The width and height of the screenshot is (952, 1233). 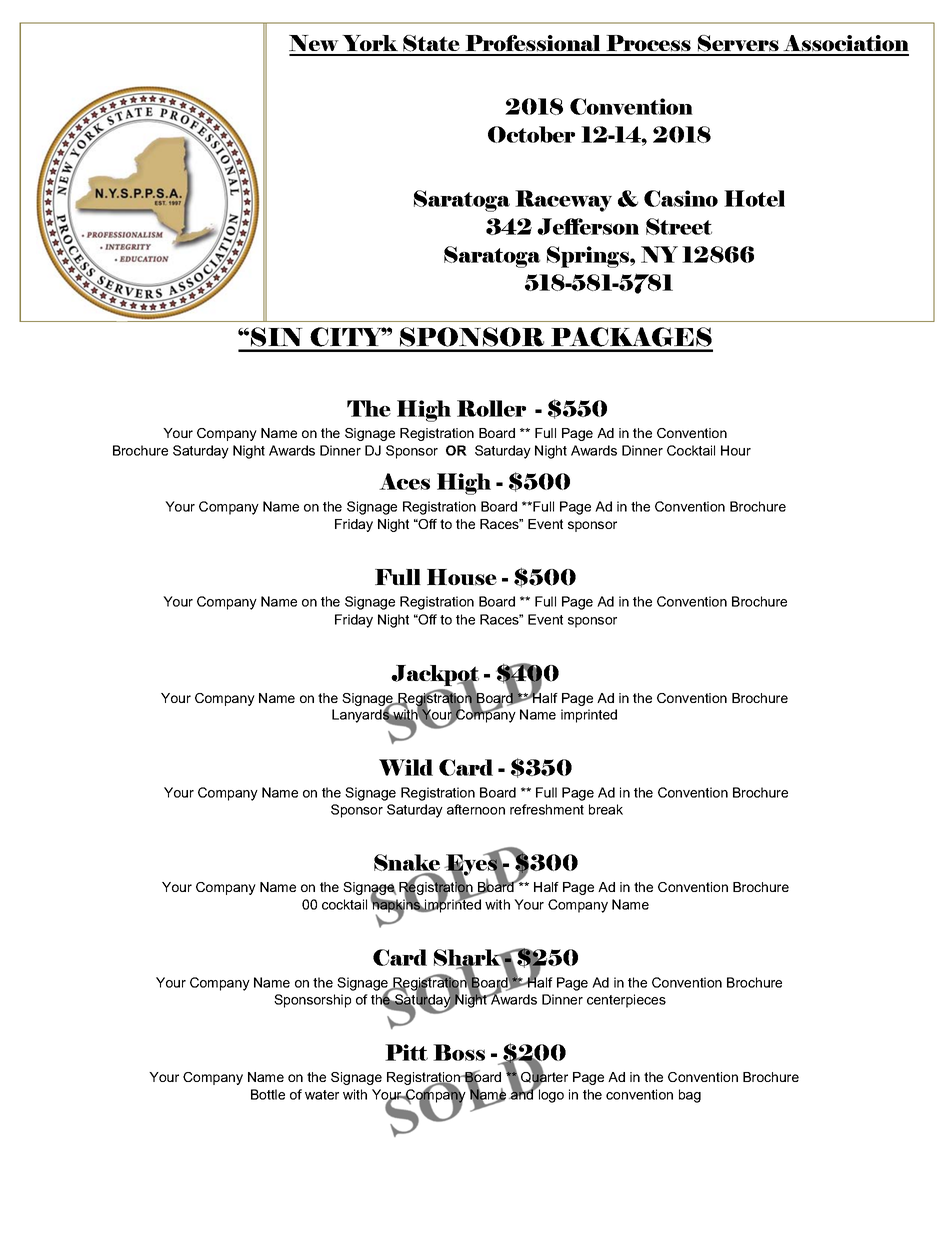 I want to click on October, so click(x=531, y=134).
